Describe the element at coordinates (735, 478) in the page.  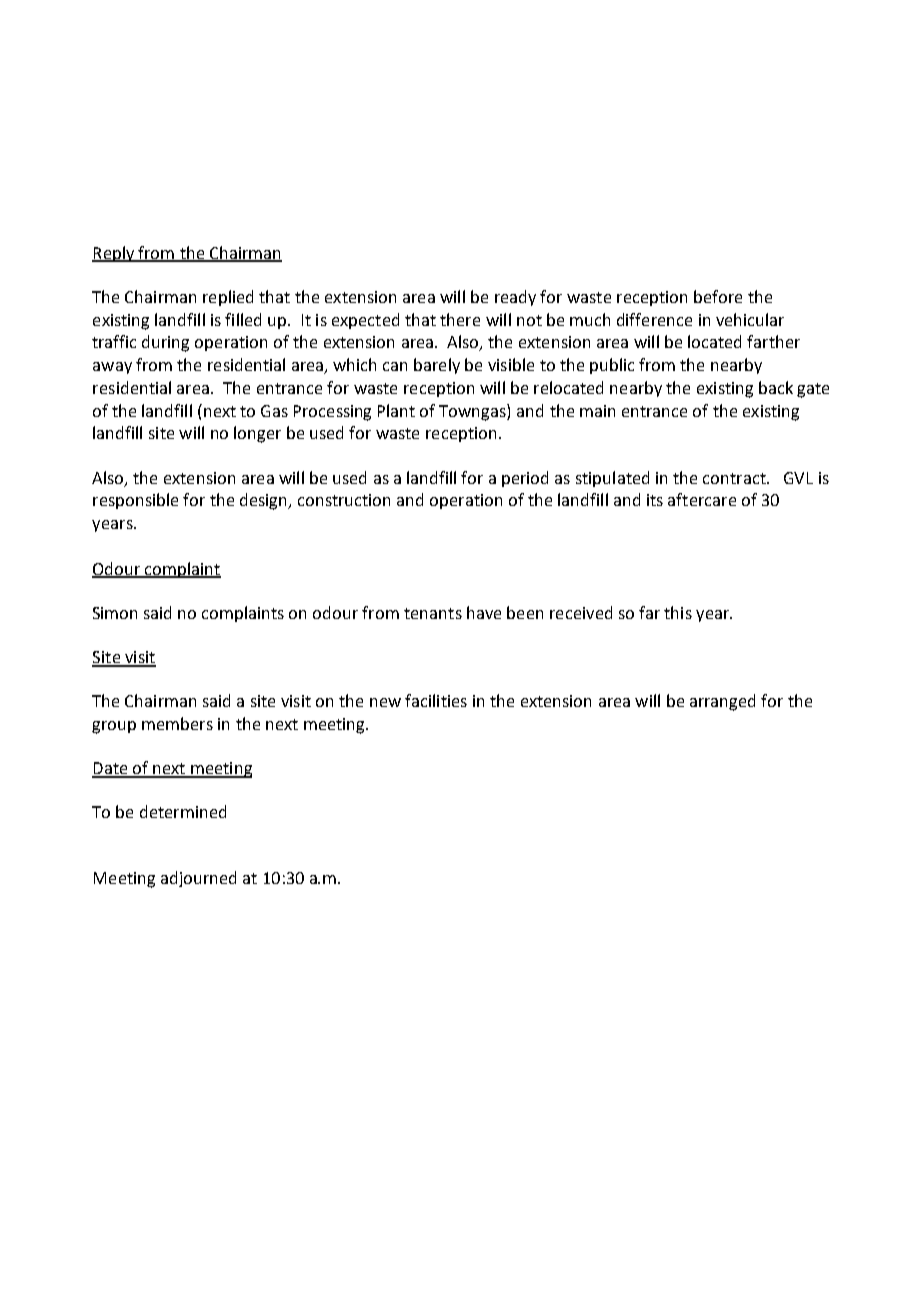
I see `contract` at that location.
